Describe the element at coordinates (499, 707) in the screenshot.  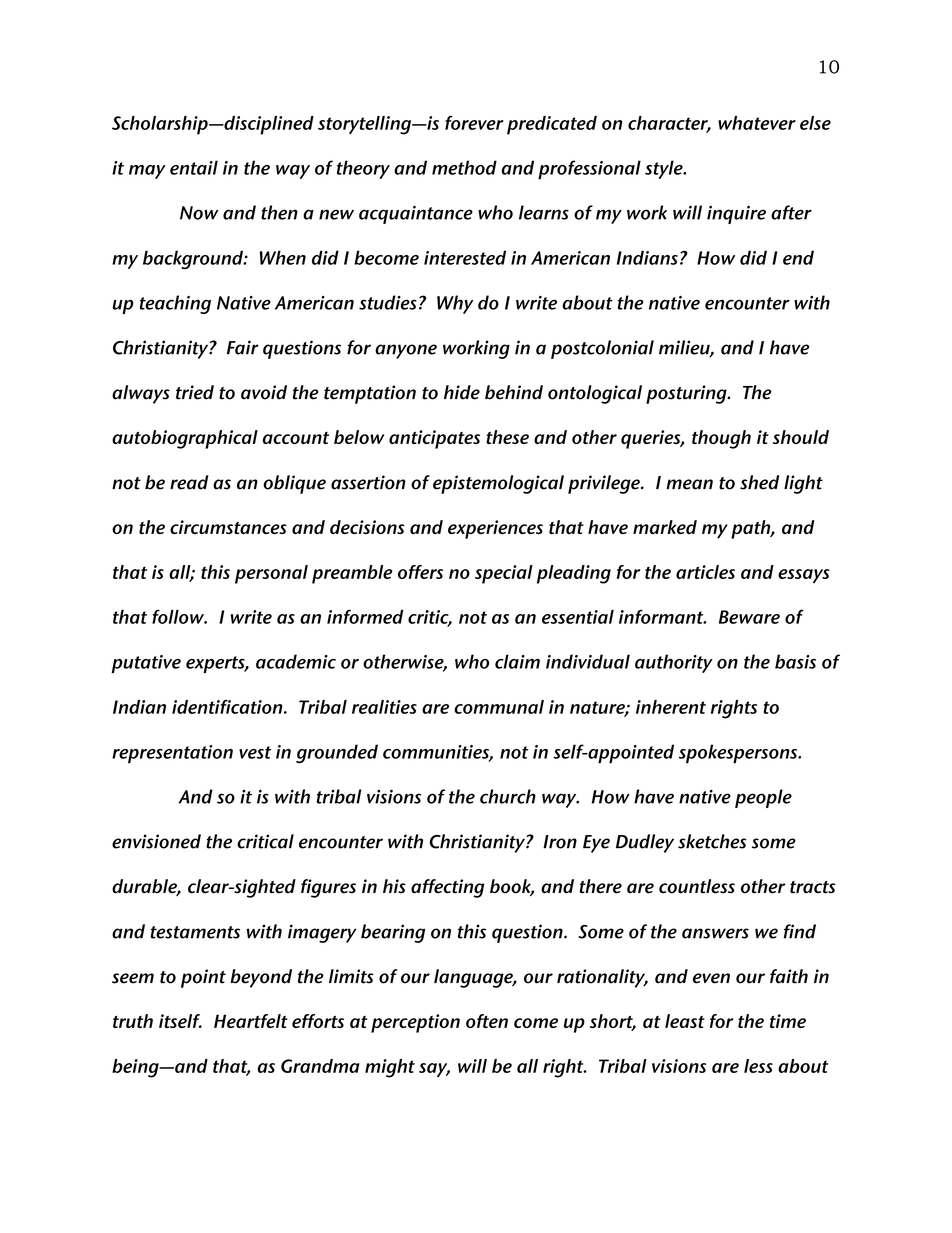
I see `communal` at that location.
